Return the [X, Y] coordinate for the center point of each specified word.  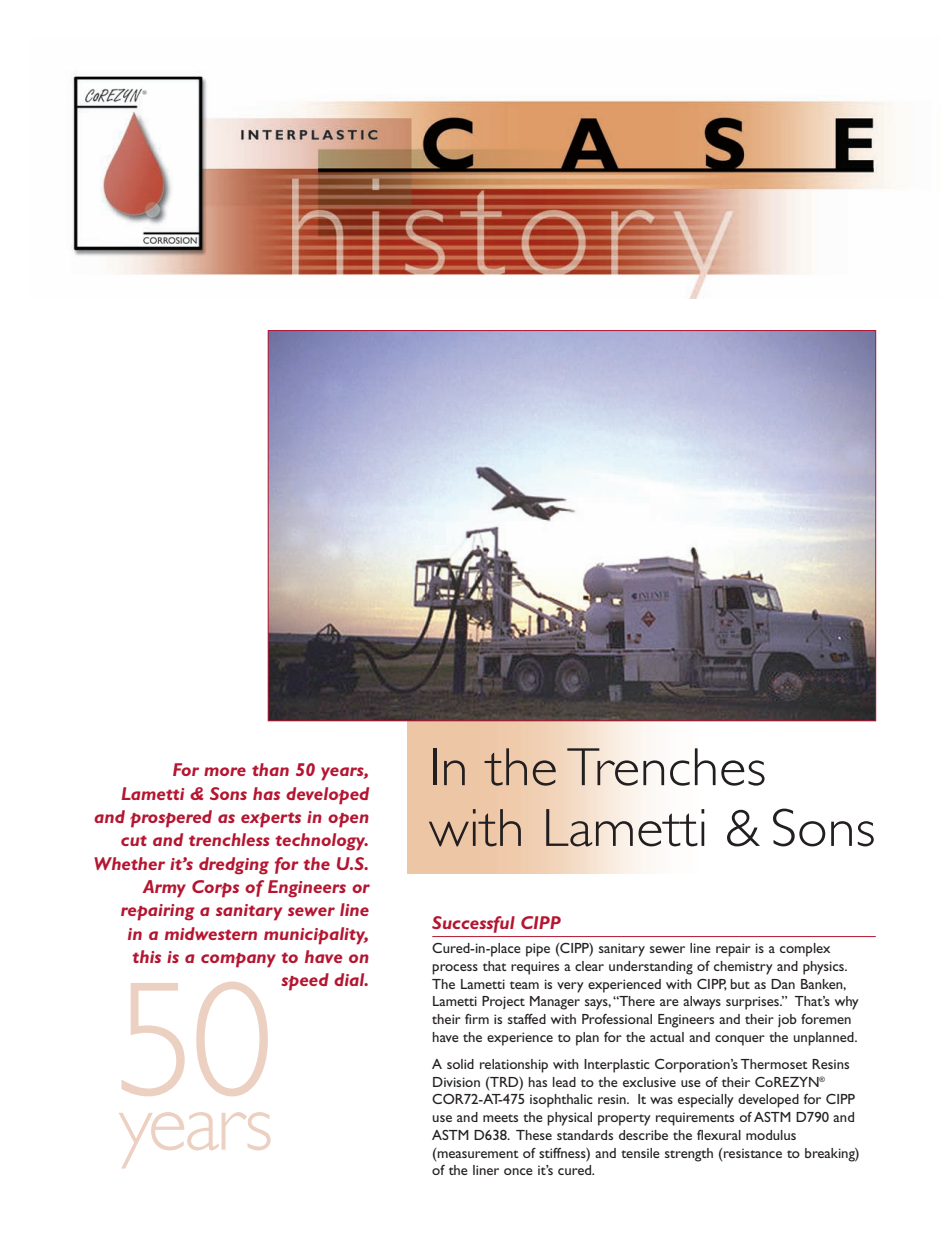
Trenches [666, 767]
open [348, 820]
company [238, 960]
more [225, 771]
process [455, 969]
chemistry [743, 968]
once [518, 1171]
